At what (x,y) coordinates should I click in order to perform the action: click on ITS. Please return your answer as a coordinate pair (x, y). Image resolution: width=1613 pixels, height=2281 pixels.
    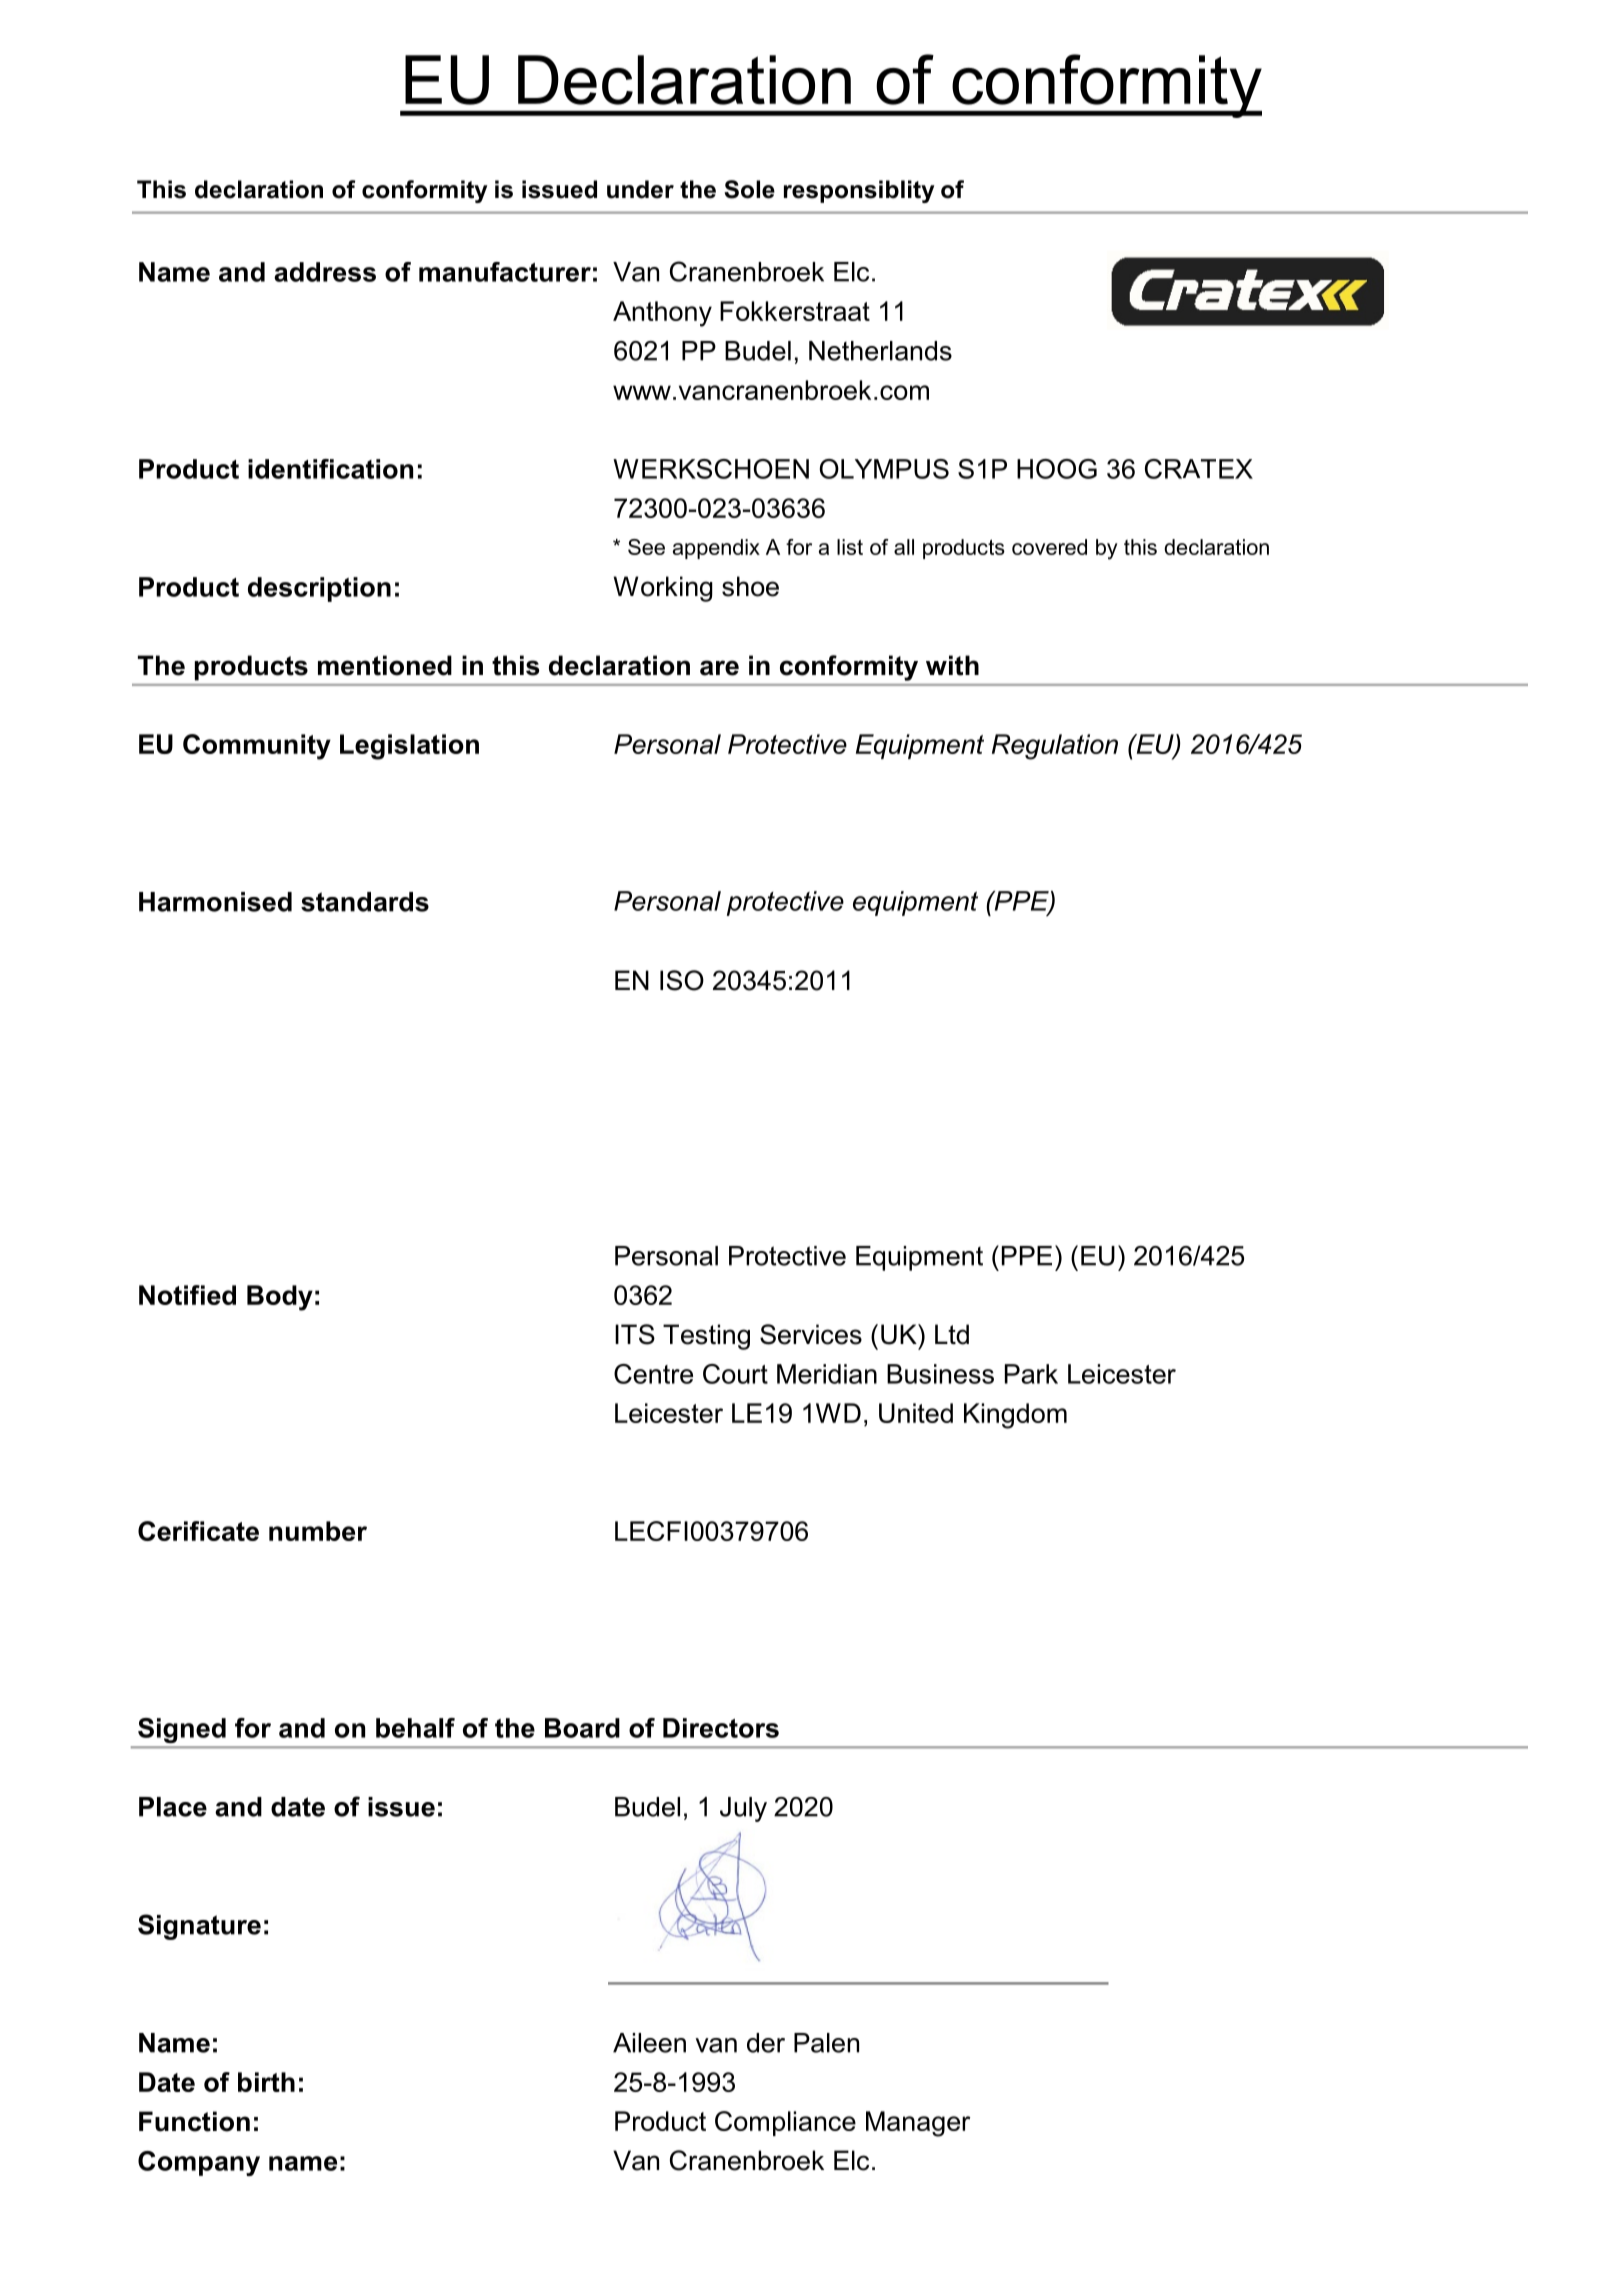
    Looking at the image, I should click on (635, 1334).
